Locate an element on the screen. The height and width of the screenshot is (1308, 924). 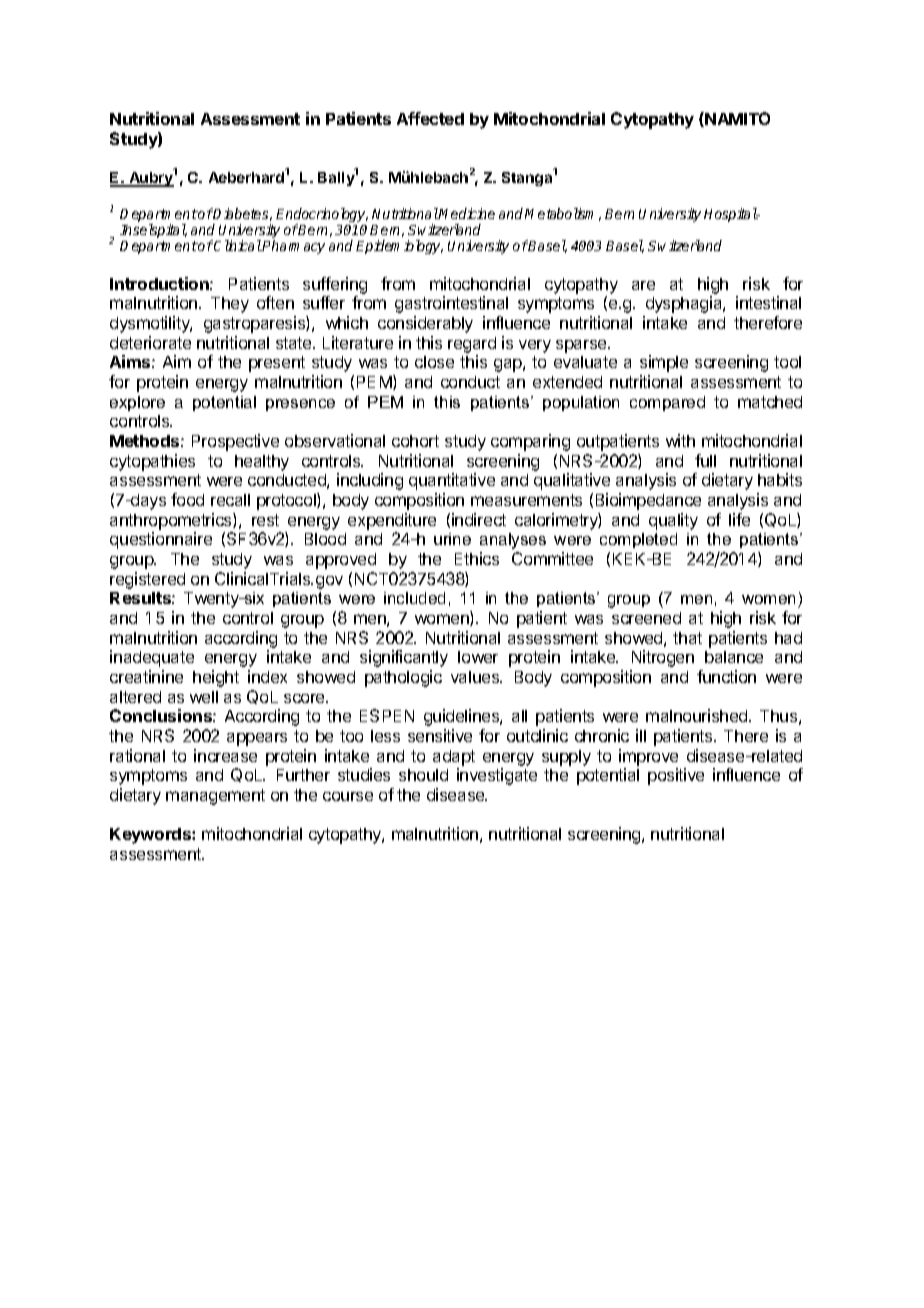
Medicine is located at coordinates (466, 213).
